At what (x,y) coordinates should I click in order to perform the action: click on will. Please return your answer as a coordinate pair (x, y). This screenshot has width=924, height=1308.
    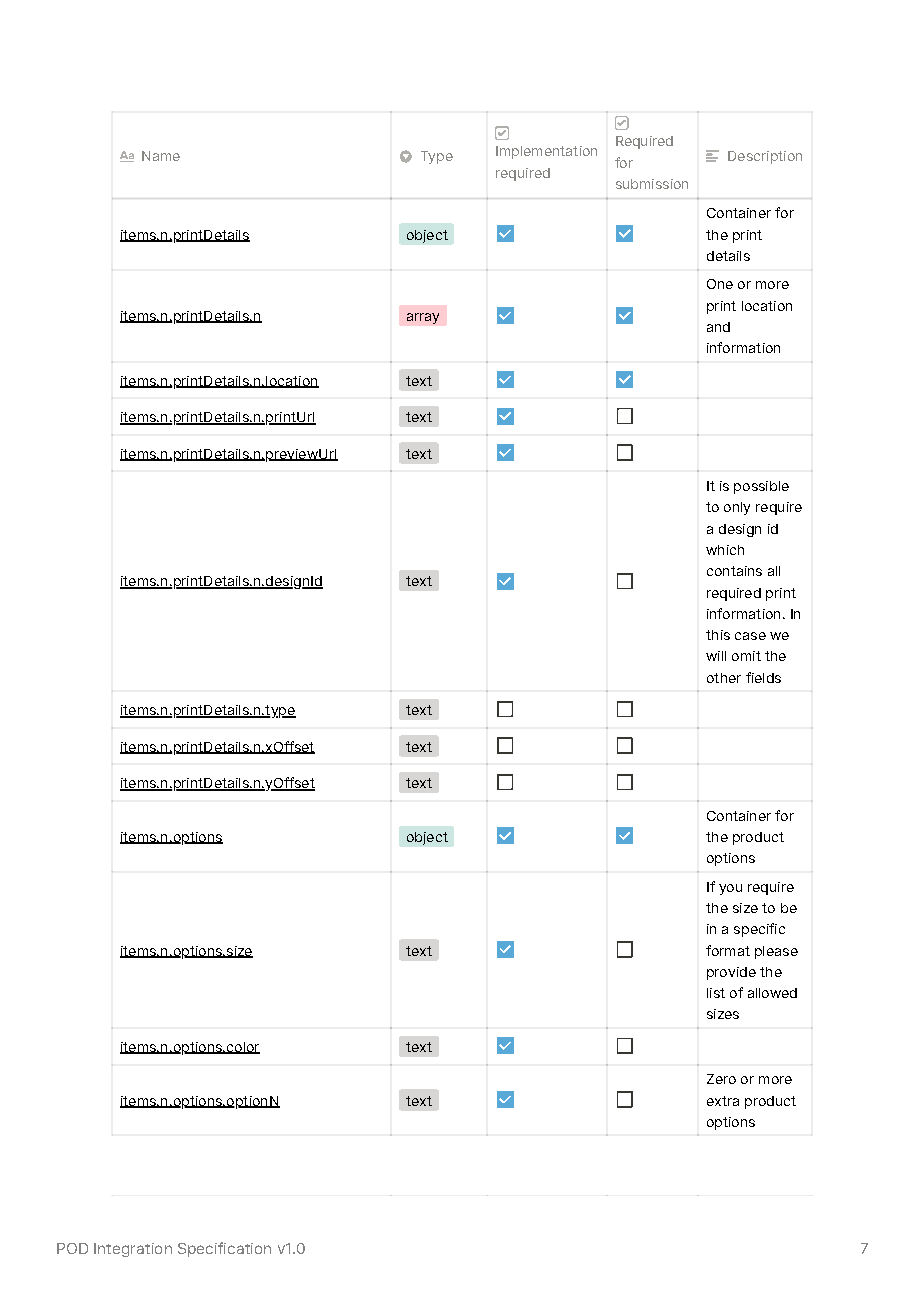
    Looking at the image, I should click on (716, 656).
